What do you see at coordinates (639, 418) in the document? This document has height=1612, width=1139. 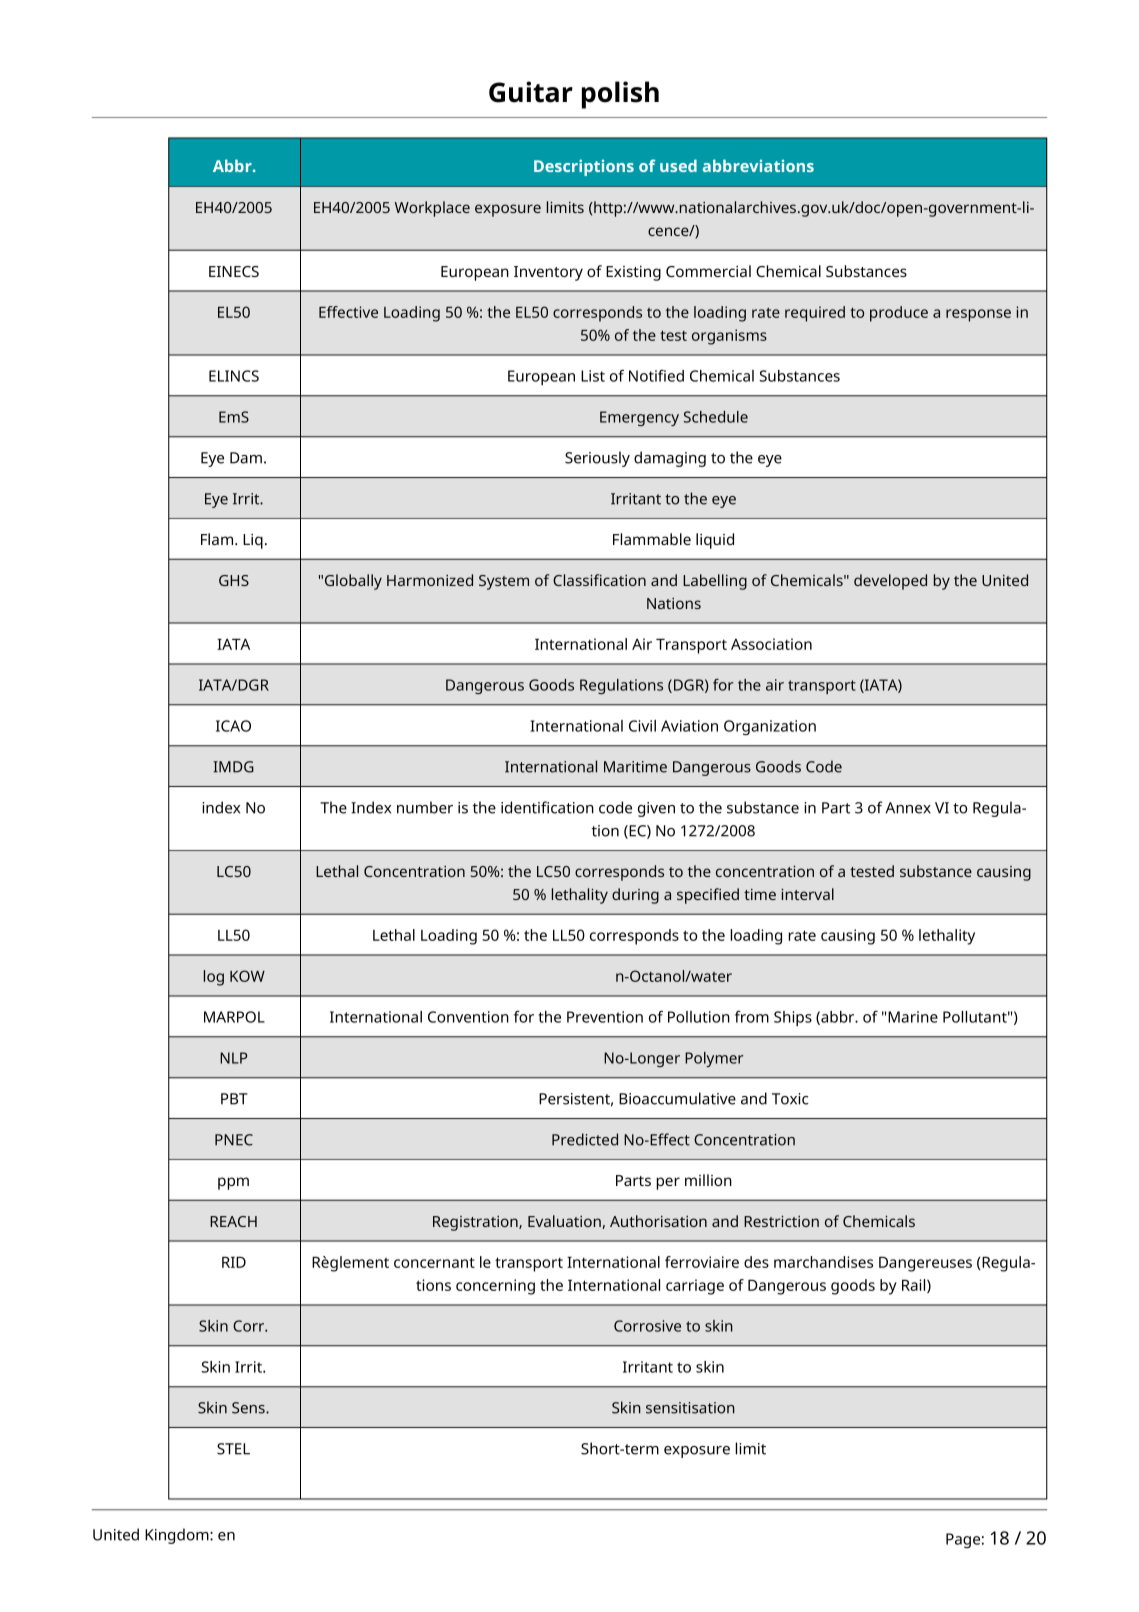 I see `Emergency` at bounding box center [639, 418].
